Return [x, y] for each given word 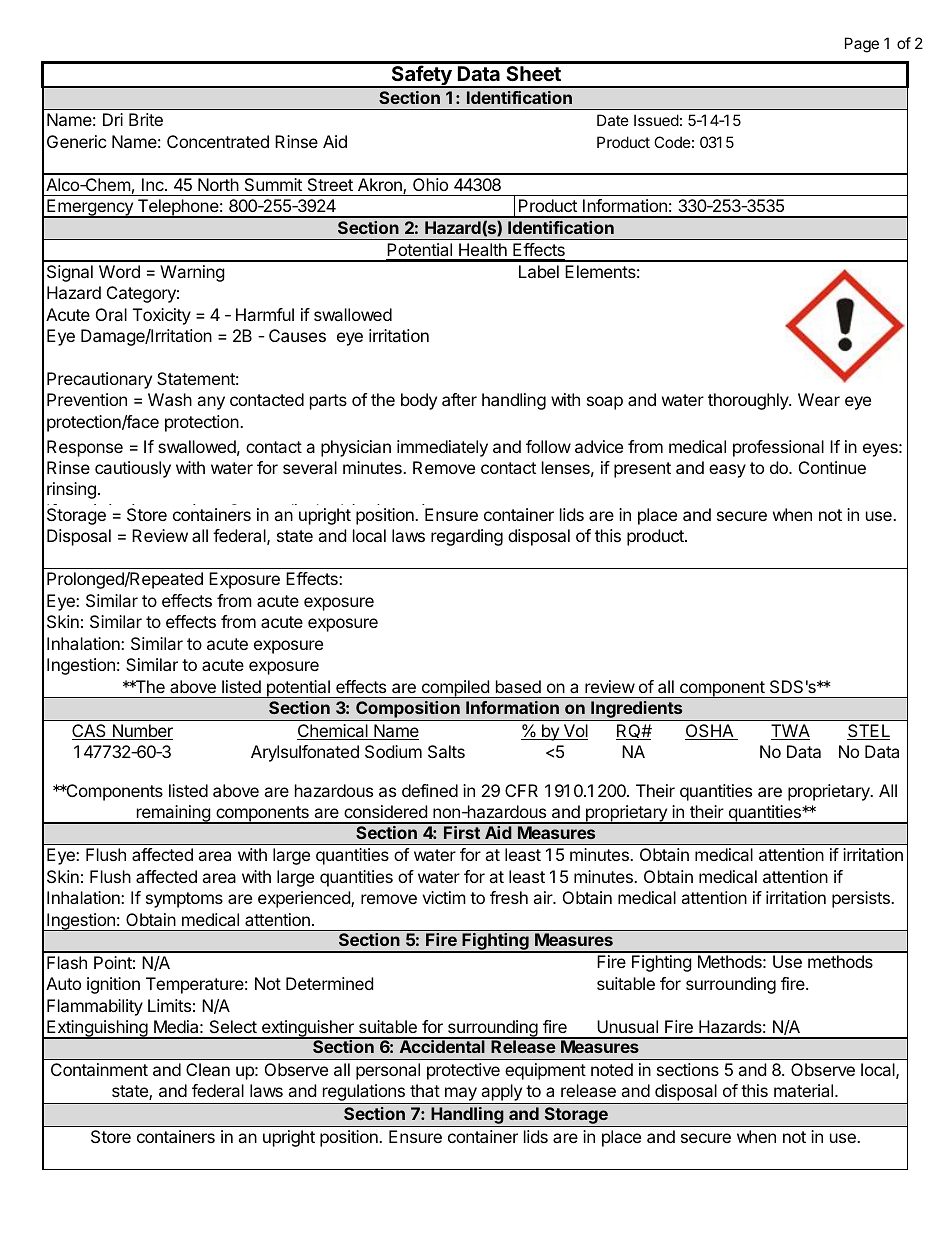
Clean [208, 1069]
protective [463, 1071]
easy [727, 471]
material [805, 1090]
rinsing [71, 490]
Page [862, 45]
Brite [146, 119]
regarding [467, 537]
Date [613, 120]
